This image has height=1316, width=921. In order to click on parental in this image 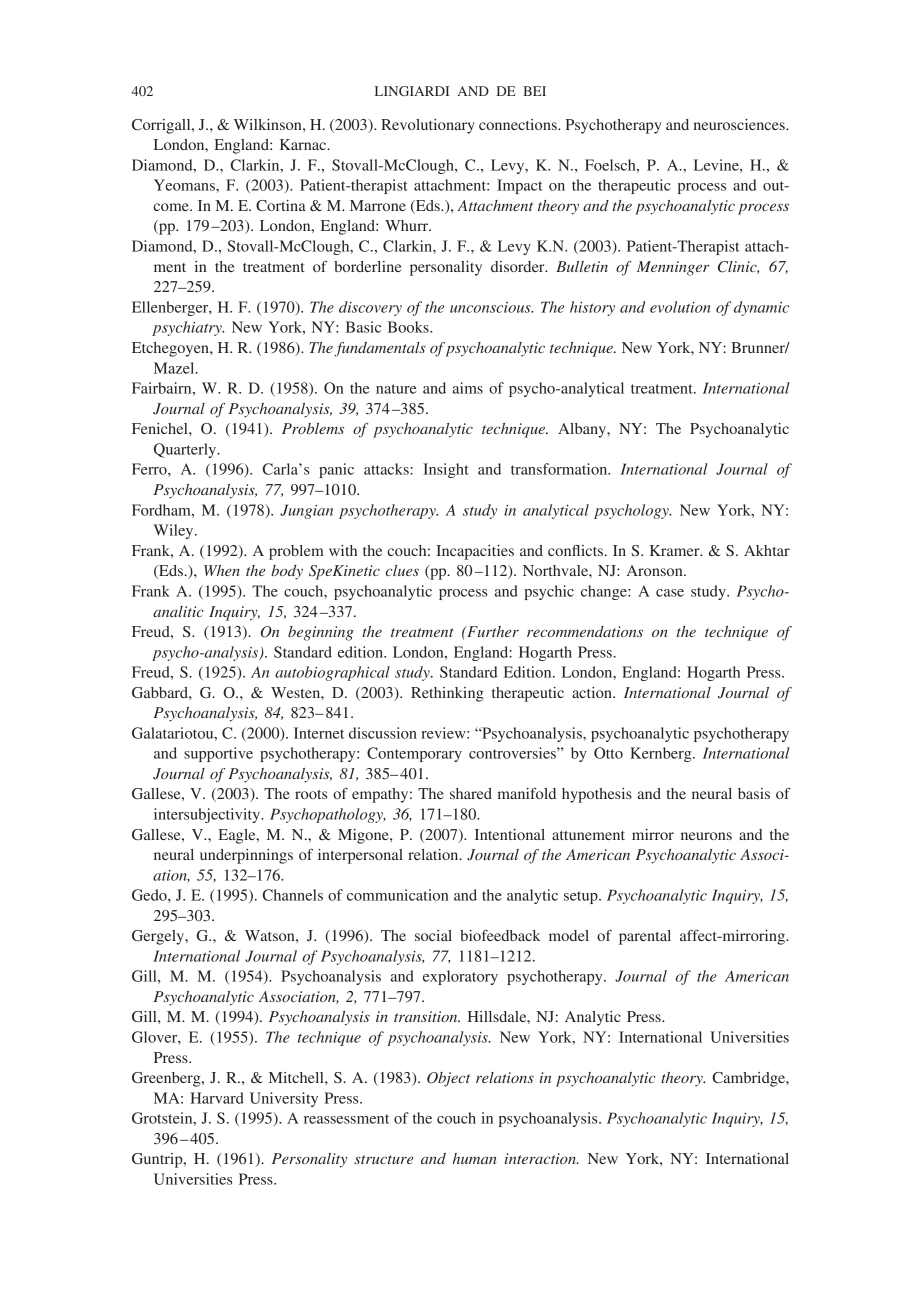, I will do `click(645, 937)`.
